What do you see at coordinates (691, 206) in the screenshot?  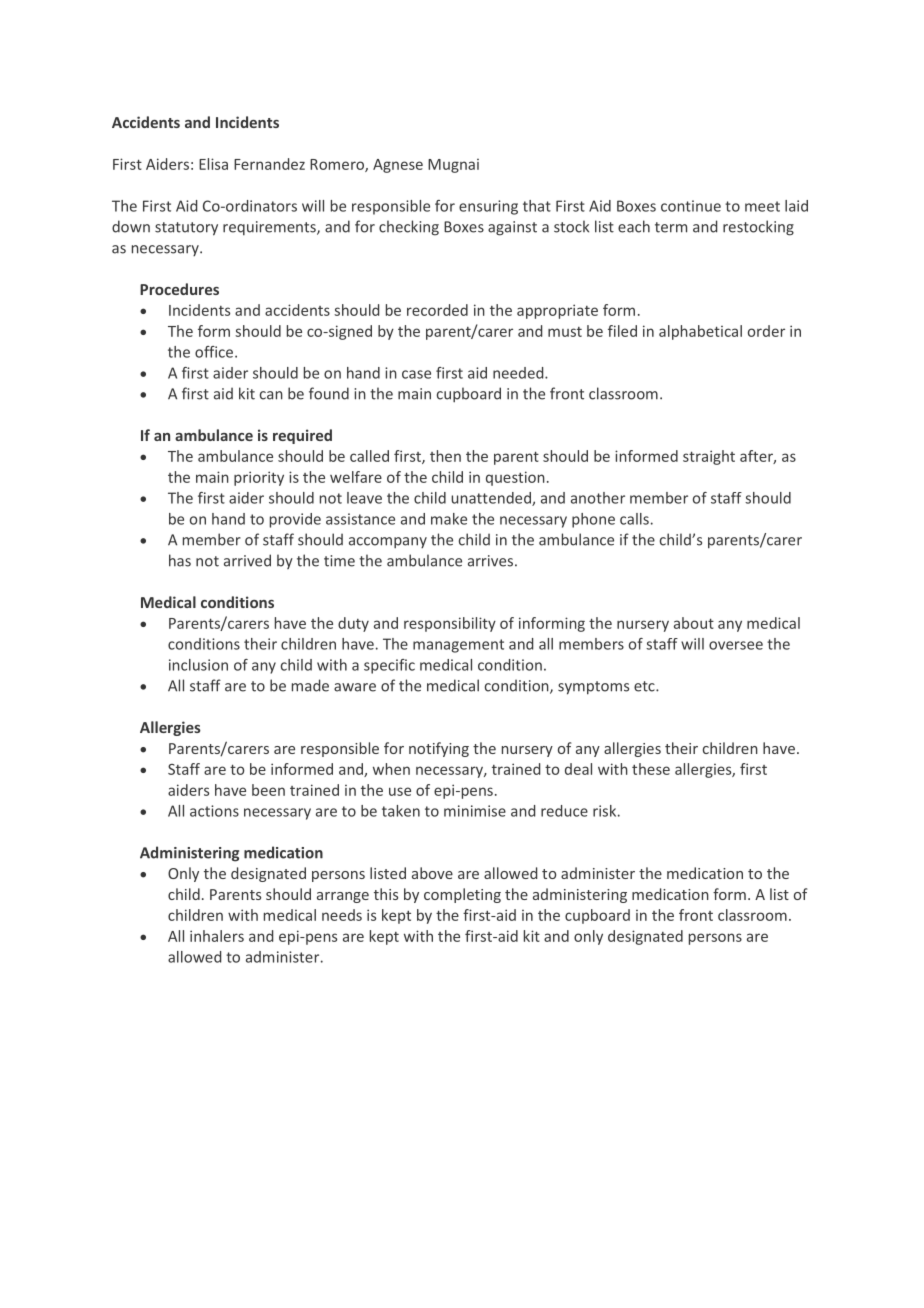 I see `continue` at bounding box center [691, 206].
